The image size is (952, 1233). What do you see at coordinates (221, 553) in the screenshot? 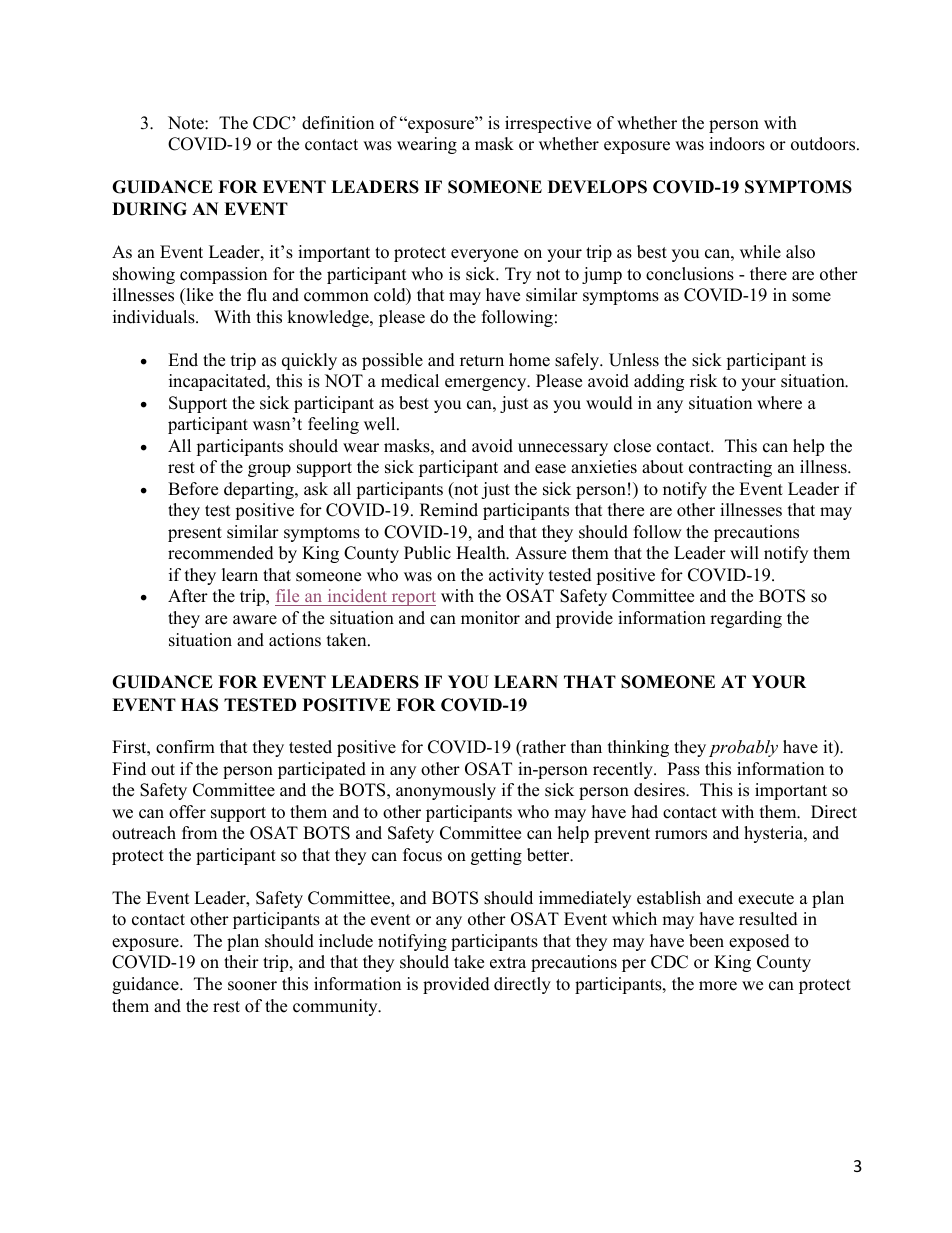
I see `recommended` at bounding box center [221, 553].
